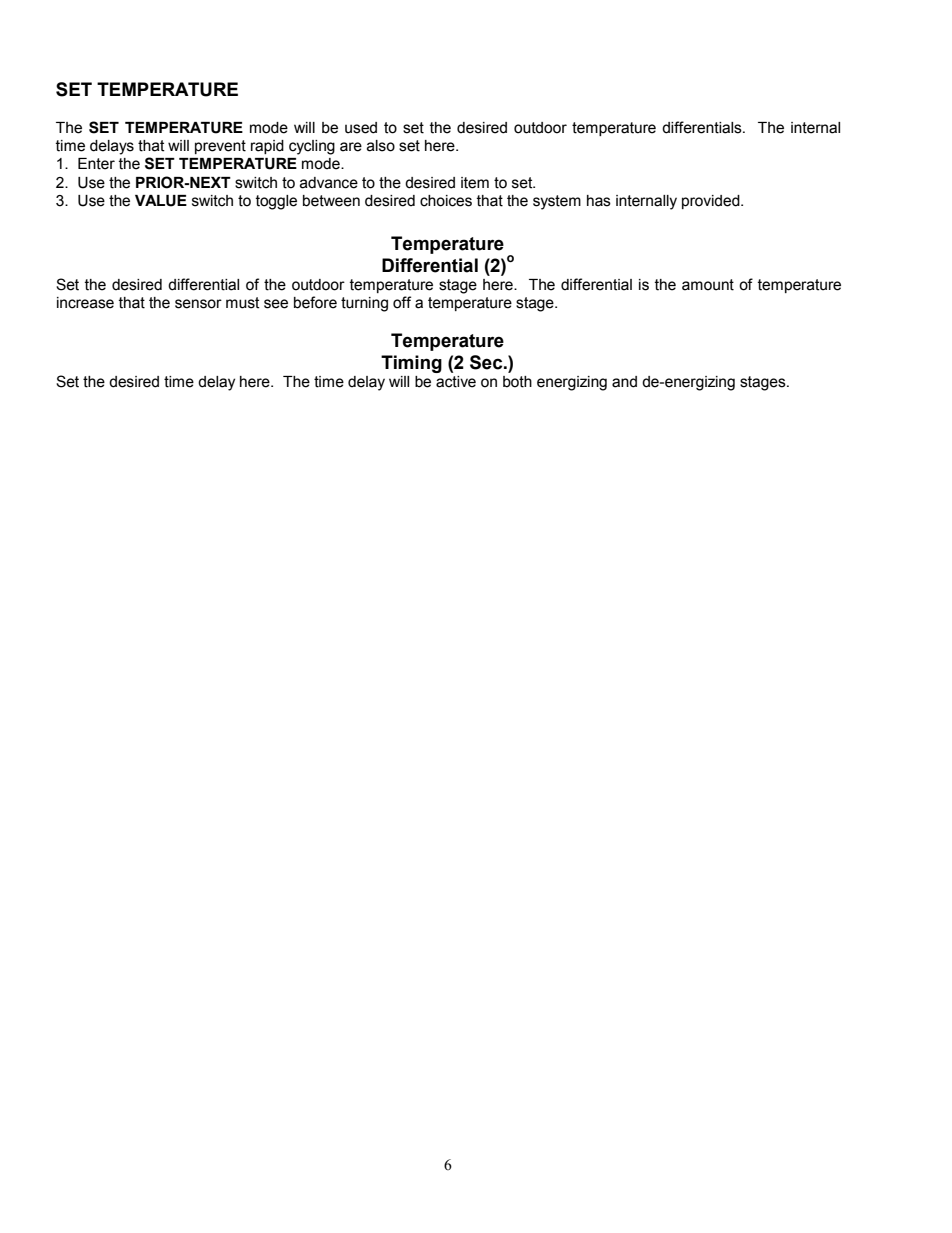 This document has width=952, height=1233. What do you see at coordinates (599, 201) in the document?
I see `has` at bounding box center [599, 201].
